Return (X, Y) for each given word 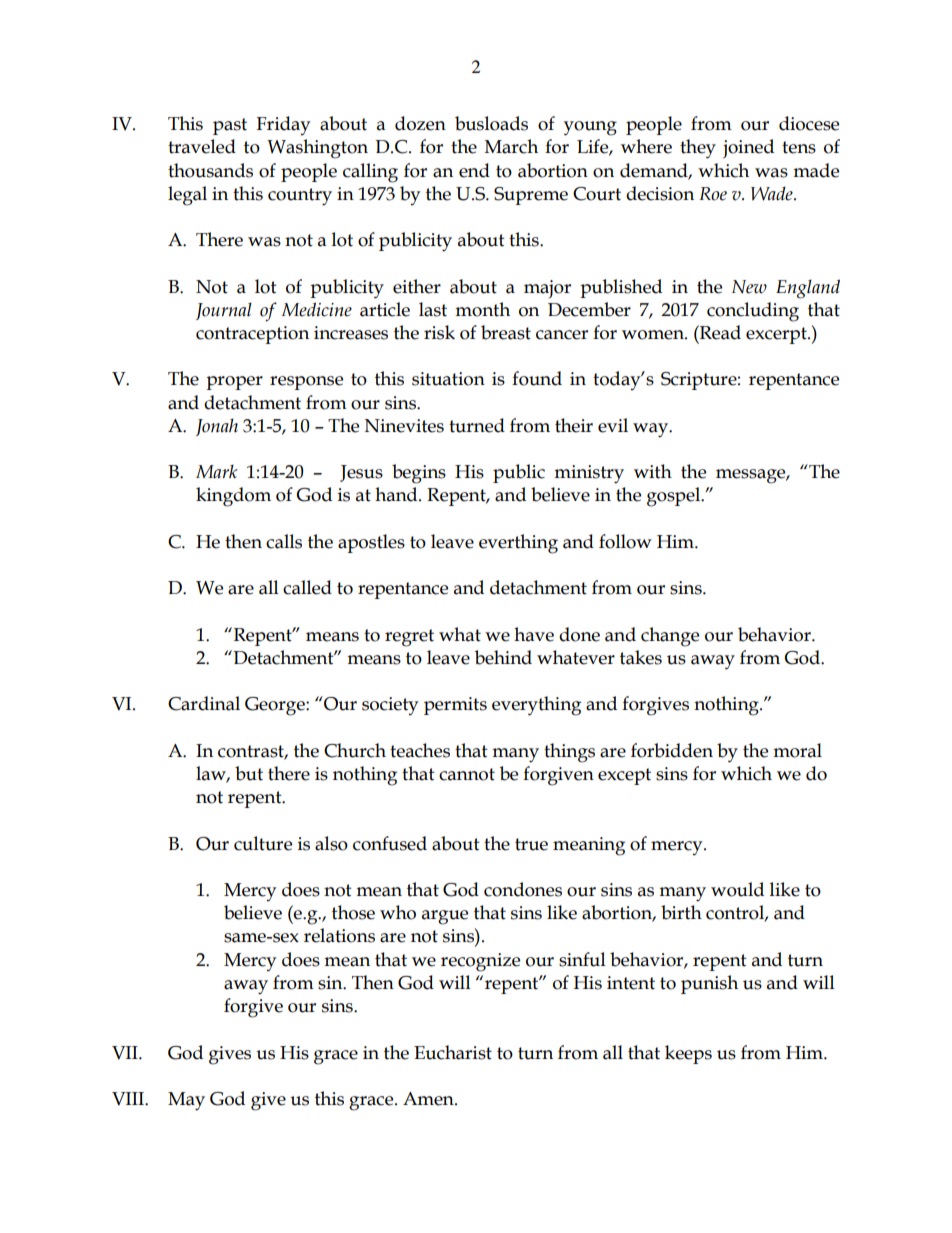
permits (455, 706)
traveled (202, 146)
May (186, 1101)
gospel (675, 497)
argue (445, 917)
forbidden (672, 750)
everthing (518, 544)
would (737, 889)
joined (748, 149)
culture (263, 843)
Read (719, 332)
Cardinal (204, 703)
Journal (224, 311)
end (474, 170)
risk (439, 332)
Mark (216, 472)
